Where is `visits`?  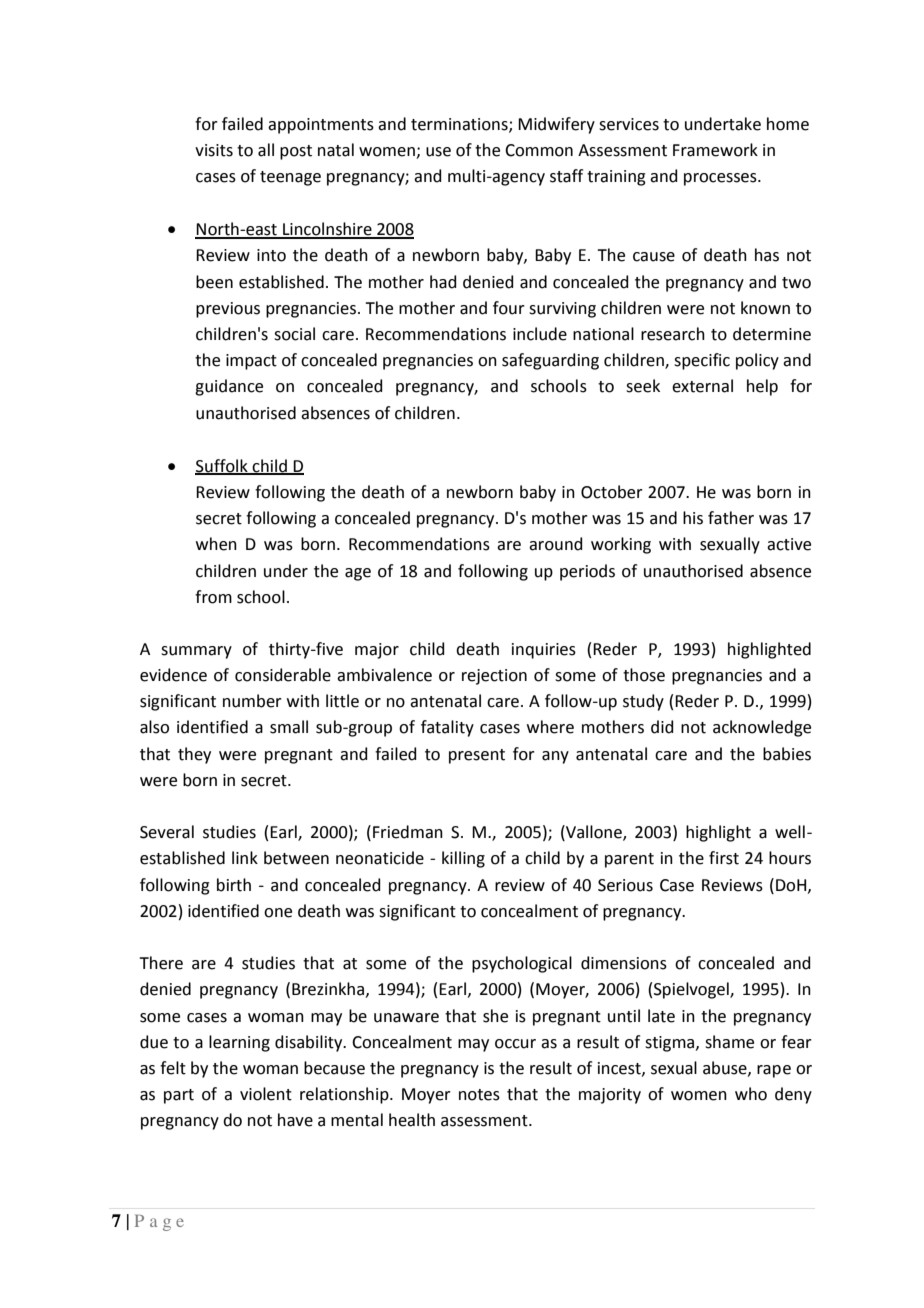 visits is located at coordinates (214, 150).
